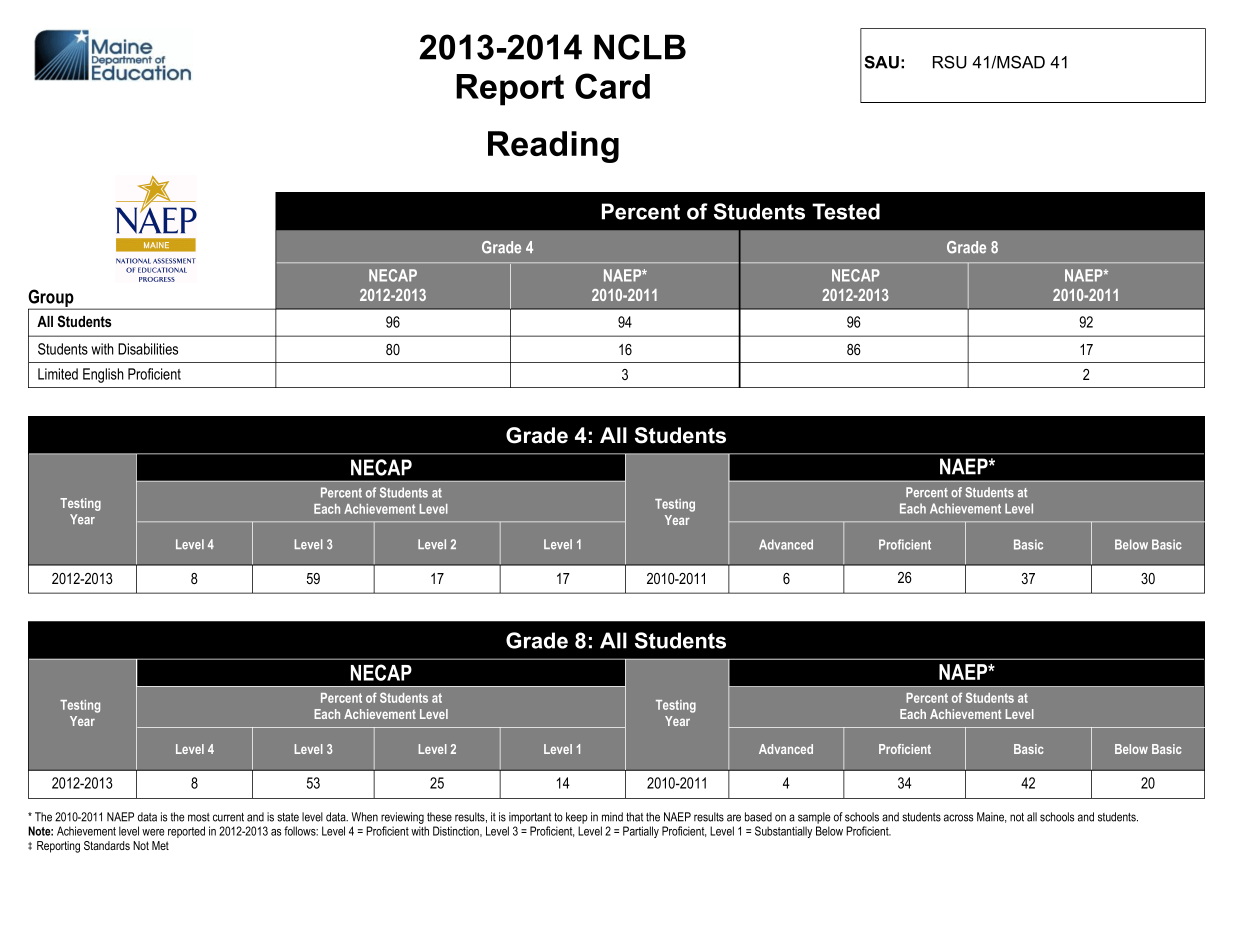 This page has height=952, width=1233. Describe the element at coordinates (881, 62) in the page. I see `SAU` at that location.
